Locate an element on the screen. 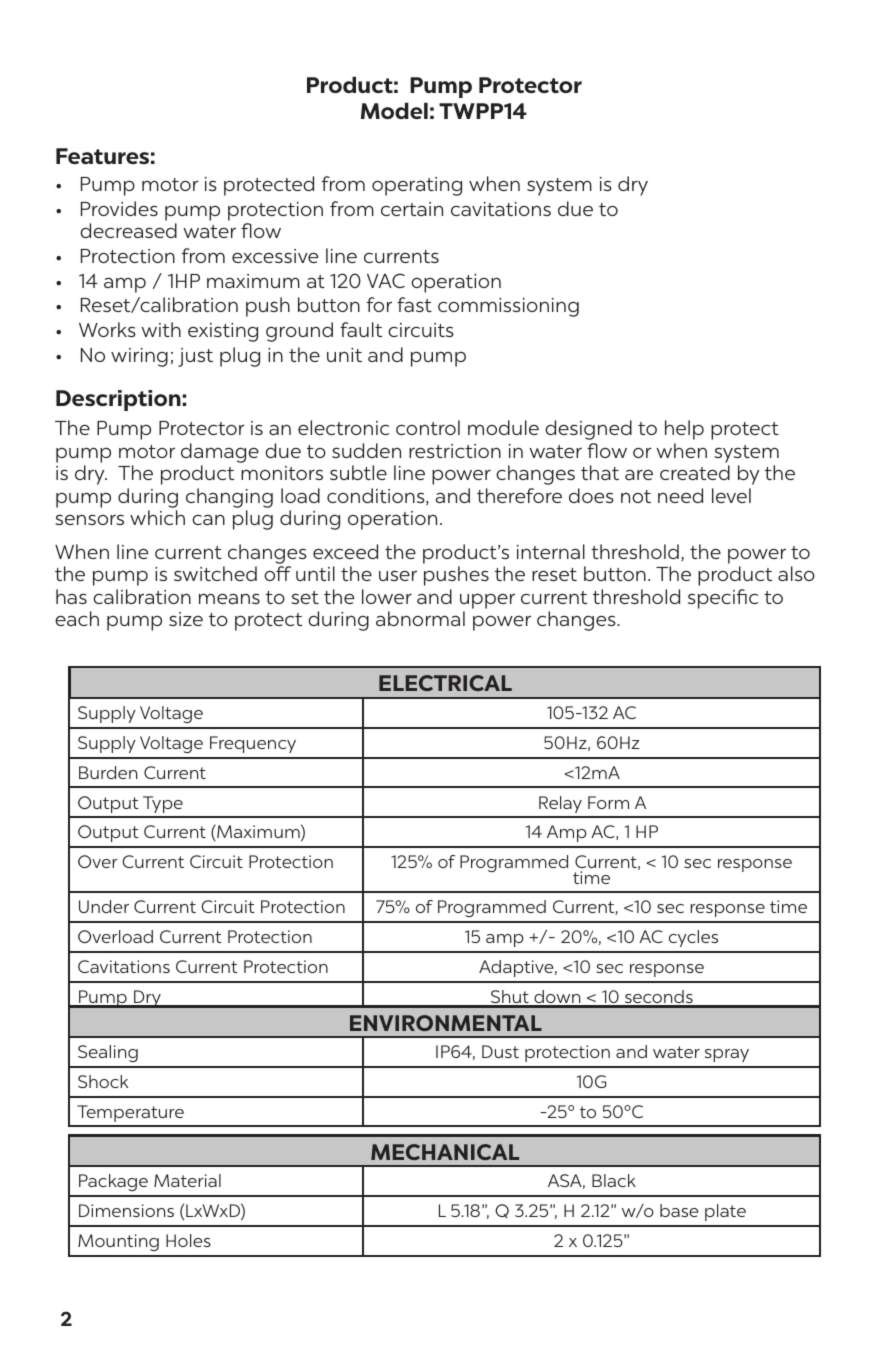 The height and width of the screenshot is (1372, 887). Provides is located at coordinates (119, 208).
